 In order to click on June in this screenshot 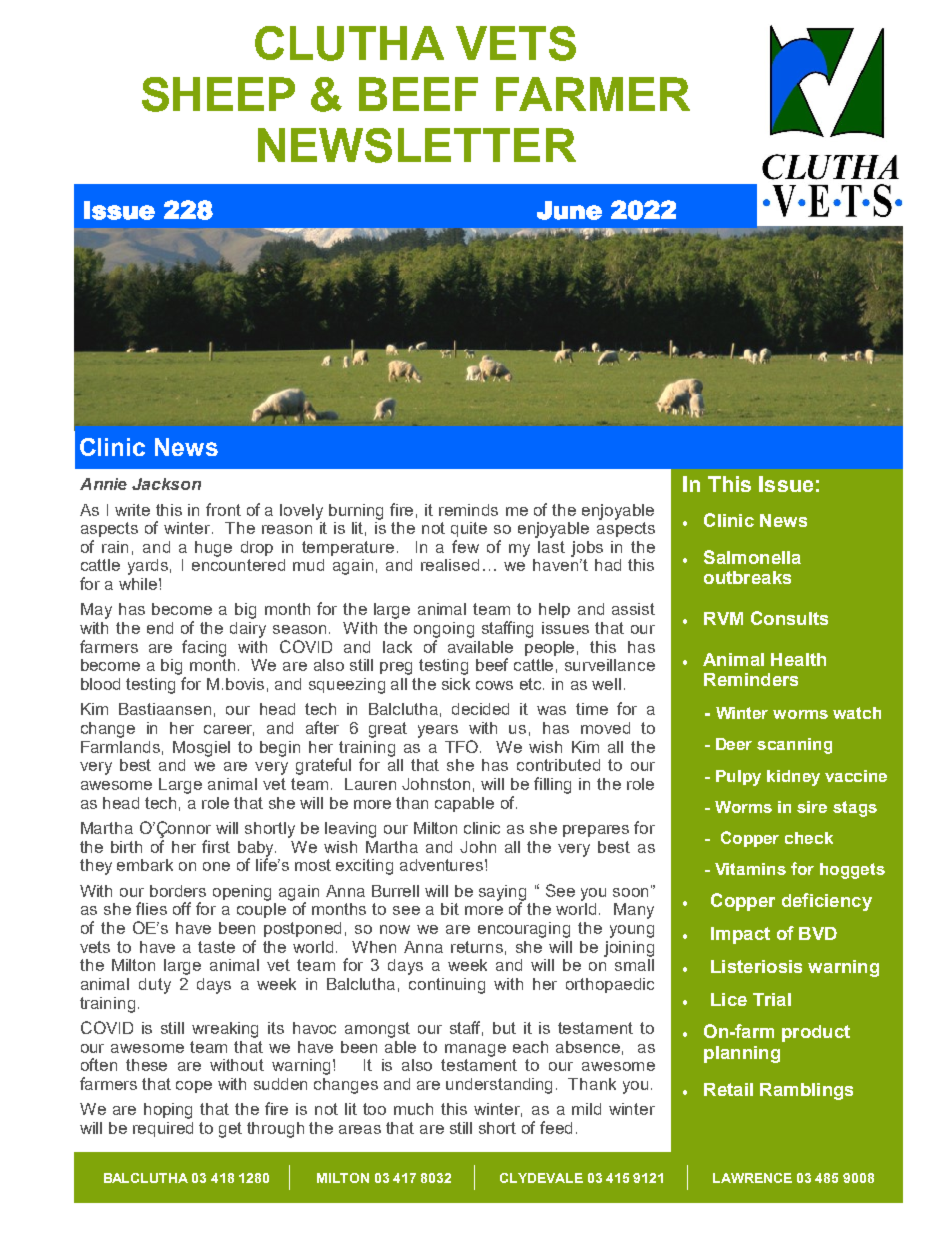, I will do `click(569, 210)`.
